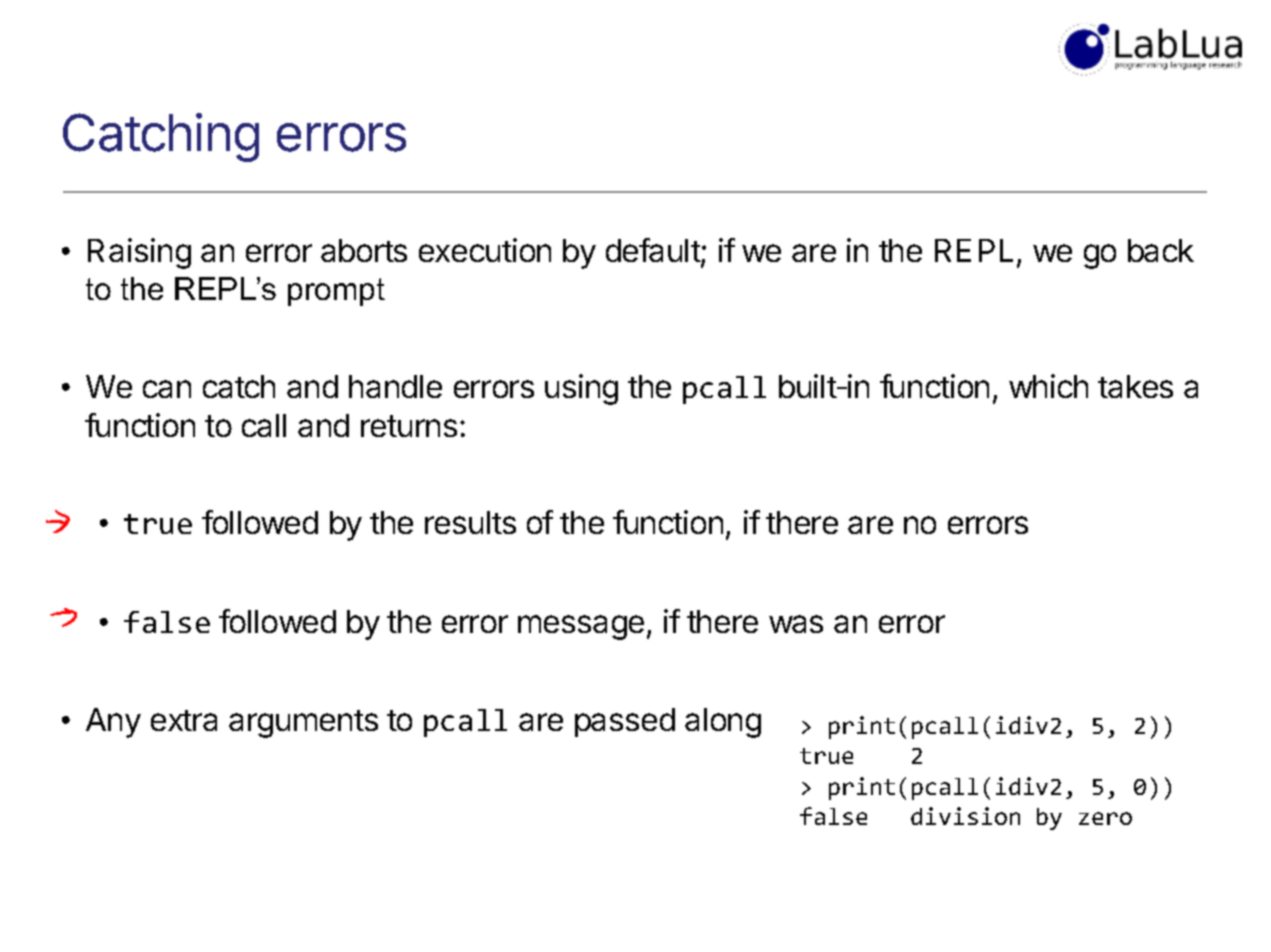 This screenshot has width=1271, height=952. What do you see at coordinates (139, 253) in the screenshot?
I see `Raising` at bounding box center [139, 253].
